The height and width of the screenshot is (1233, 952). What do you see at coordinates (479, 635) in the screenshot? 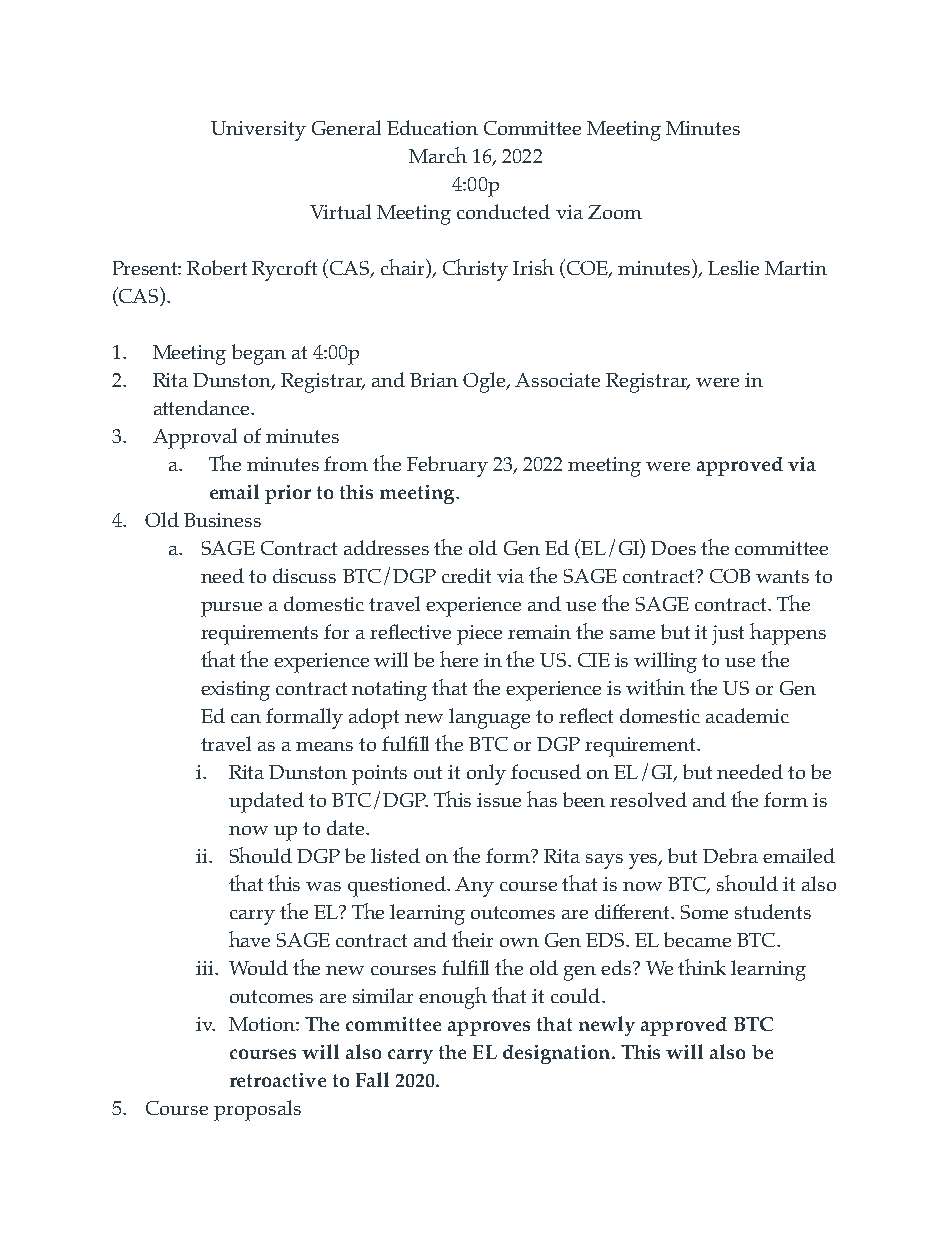
I see `piece` at bounding box center [479, 635].
